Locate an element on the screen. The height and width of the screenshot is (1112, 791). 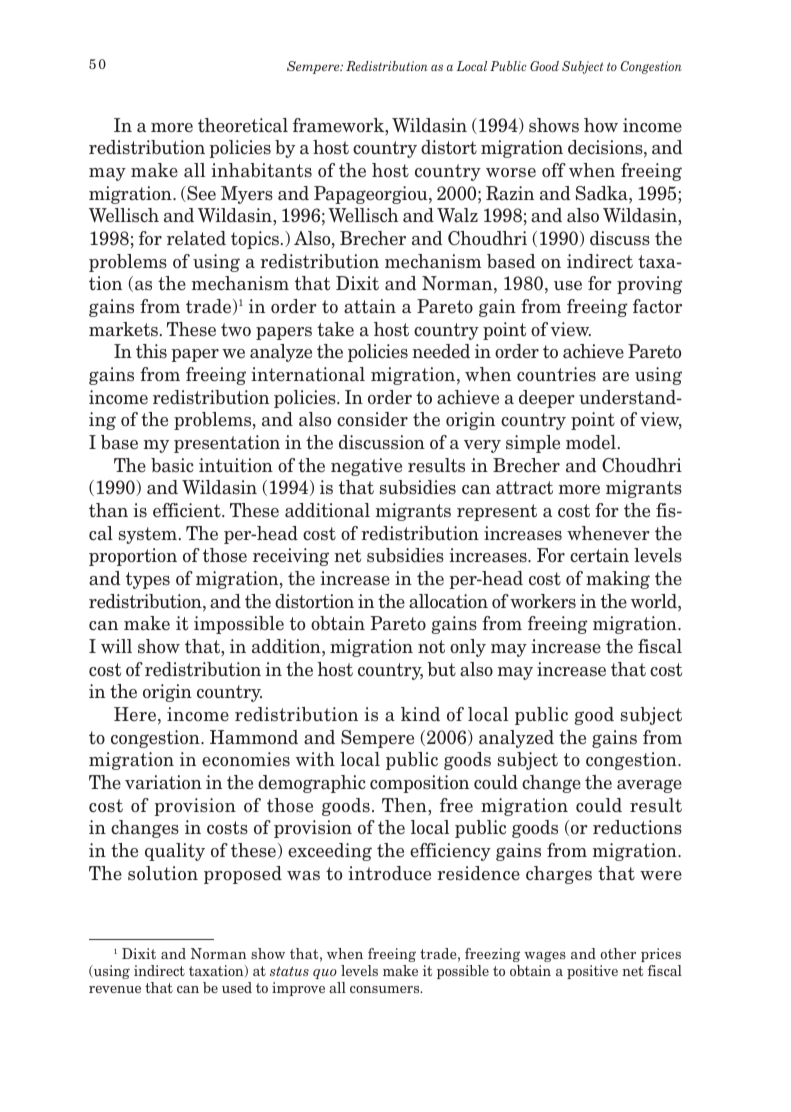
negative is located at coordinates (366, 467).
